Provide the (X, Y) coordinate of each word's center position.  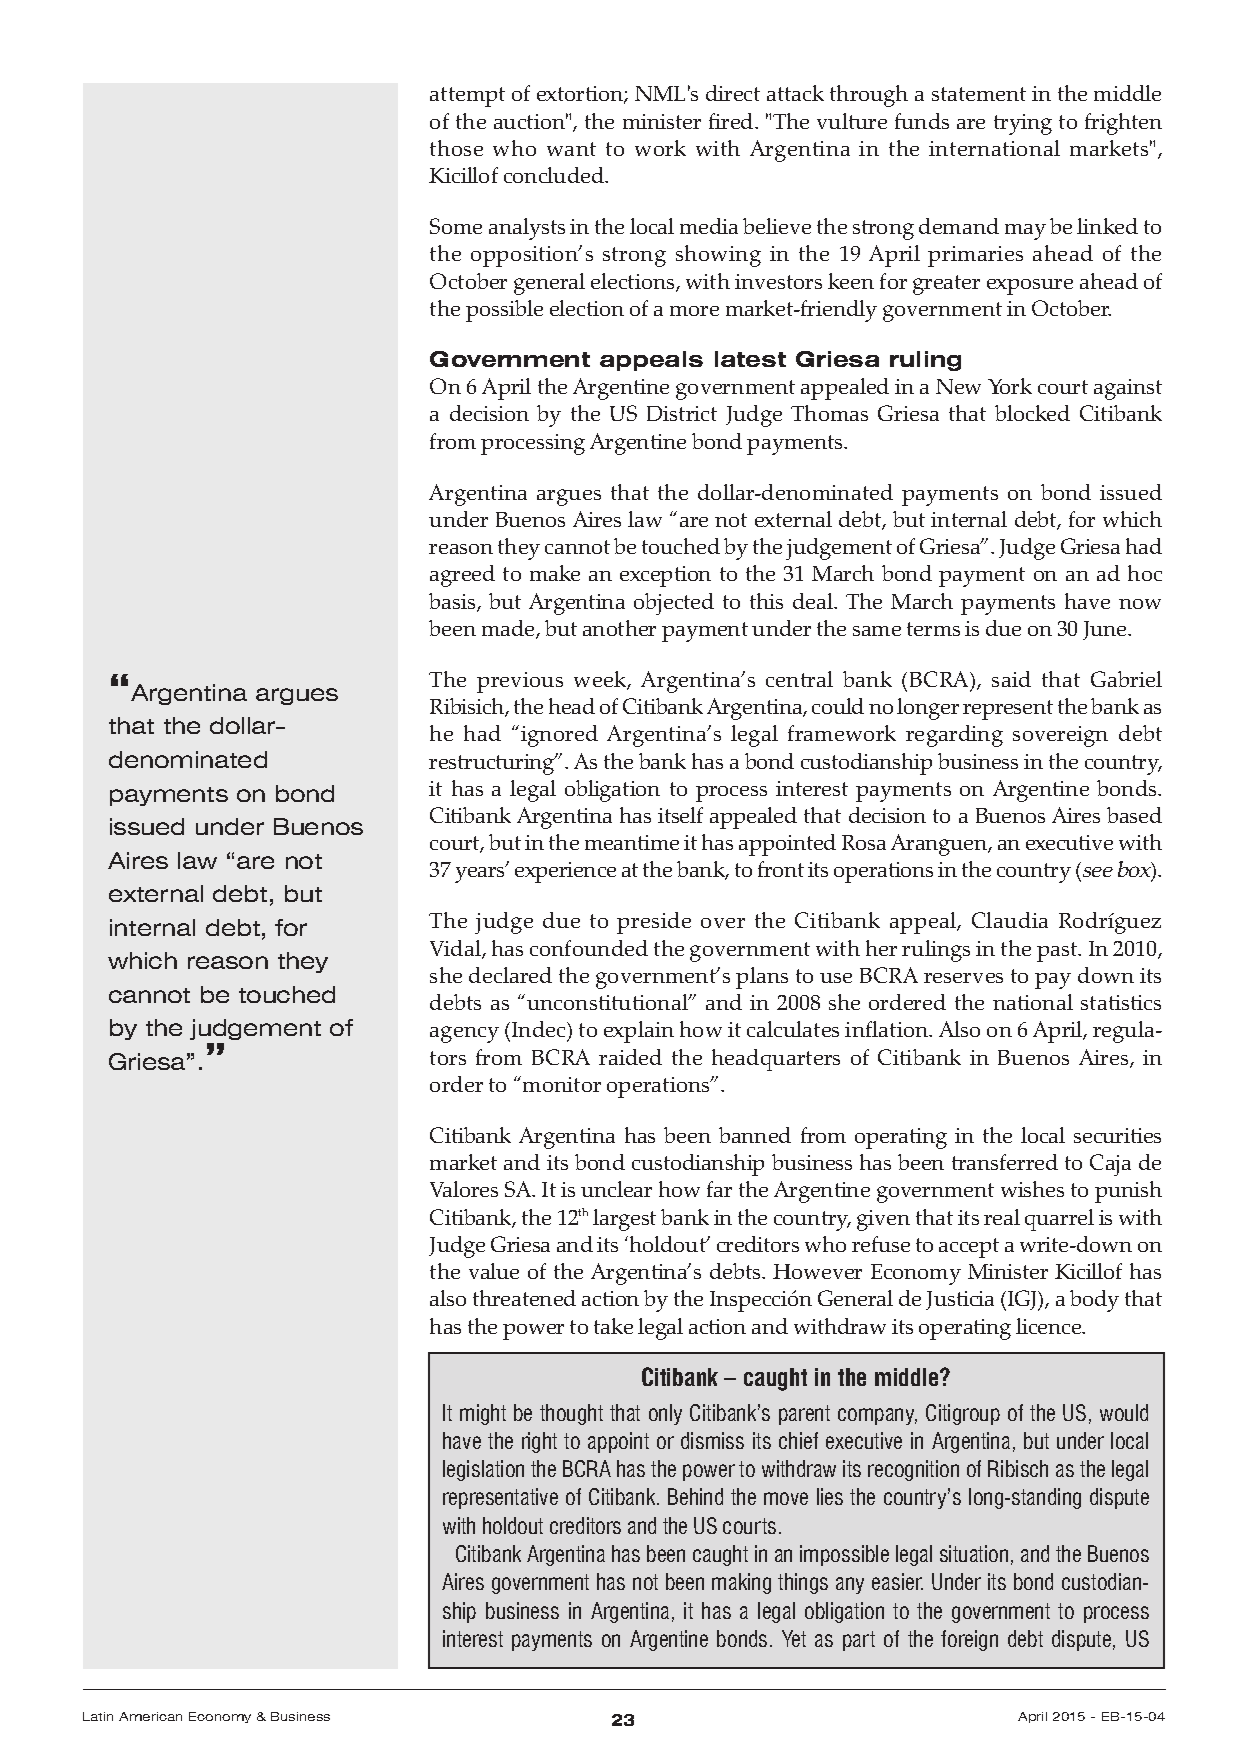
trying (1023, 124)
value (494, 1271)
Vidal (456, 949)
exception (665, 576)
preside (654, 923)
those (456, 148)
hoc (1145, 573)
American (150, 1716)
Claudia (1010, 920)
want (571, 149)
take (613, 1326)
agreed (462, 576)
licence (1050, 1326)
